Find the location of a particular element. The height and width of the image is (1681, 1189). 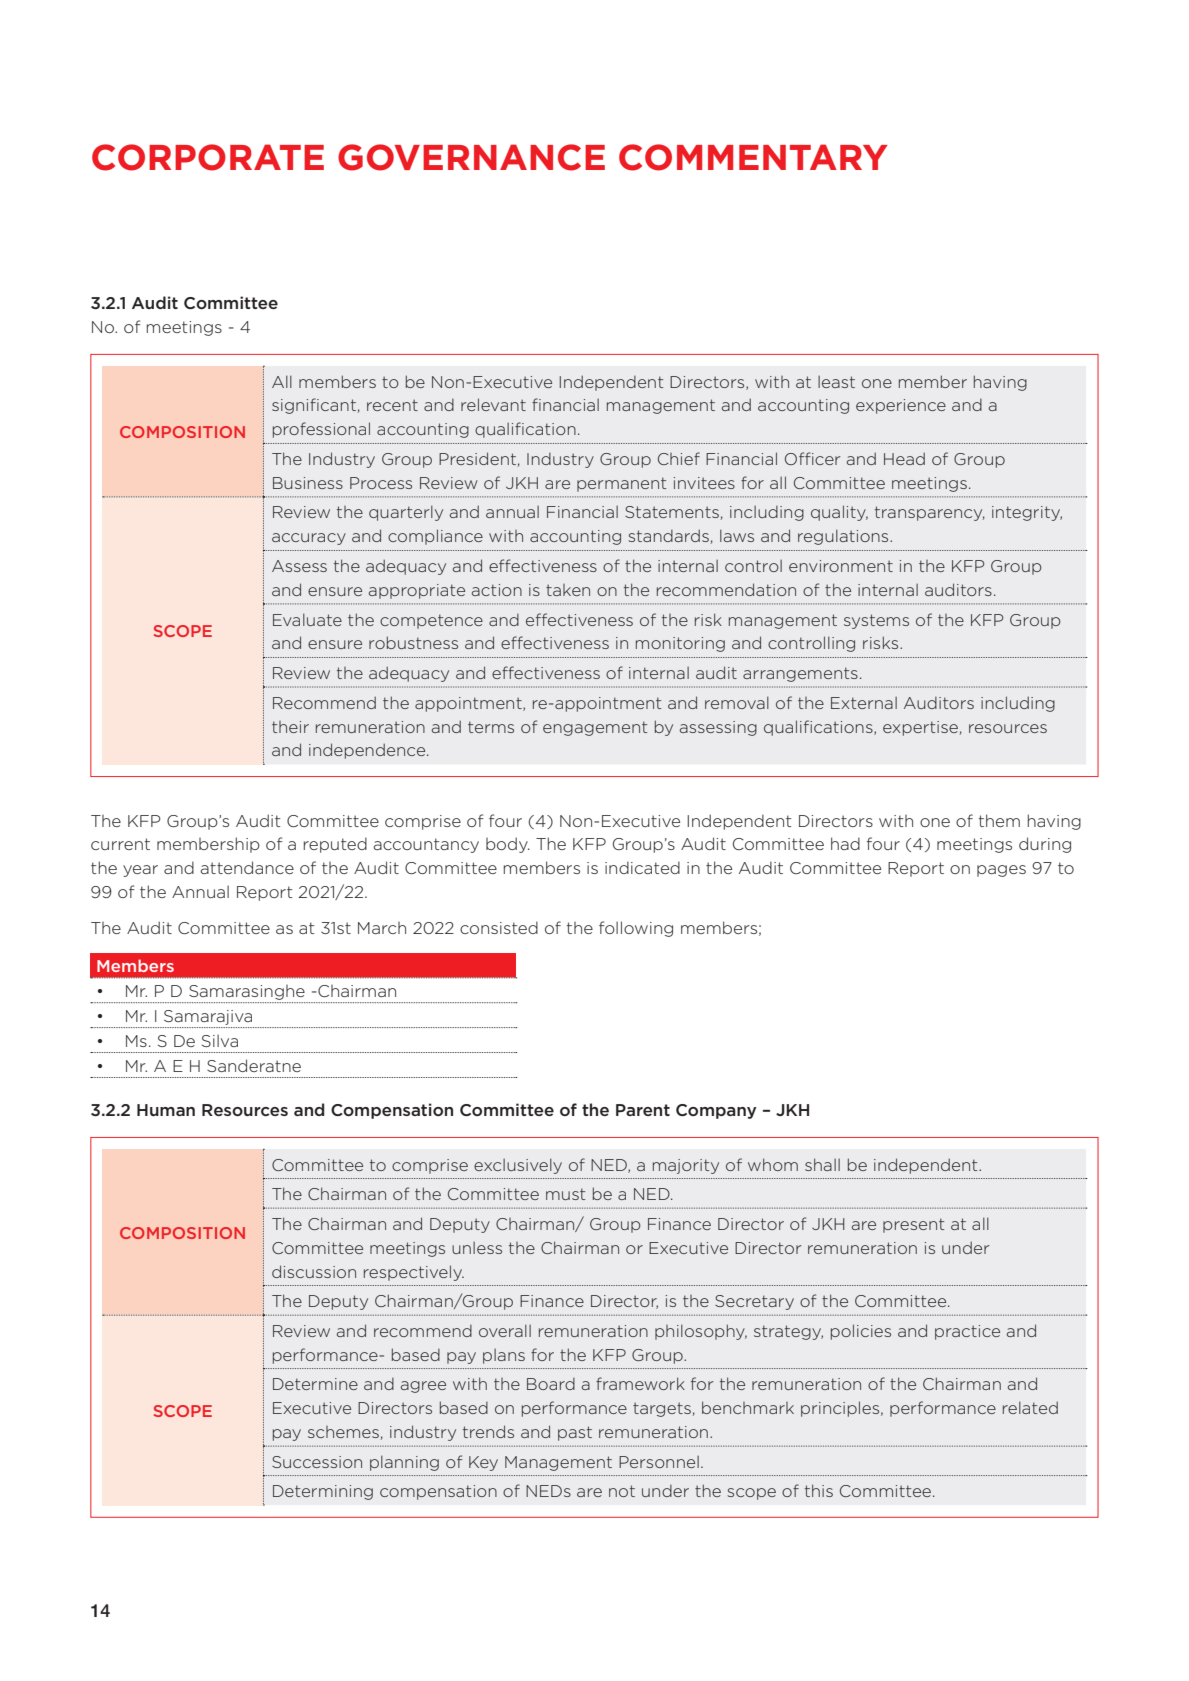

COMMENTARY is located at coordinates (753, 157).
